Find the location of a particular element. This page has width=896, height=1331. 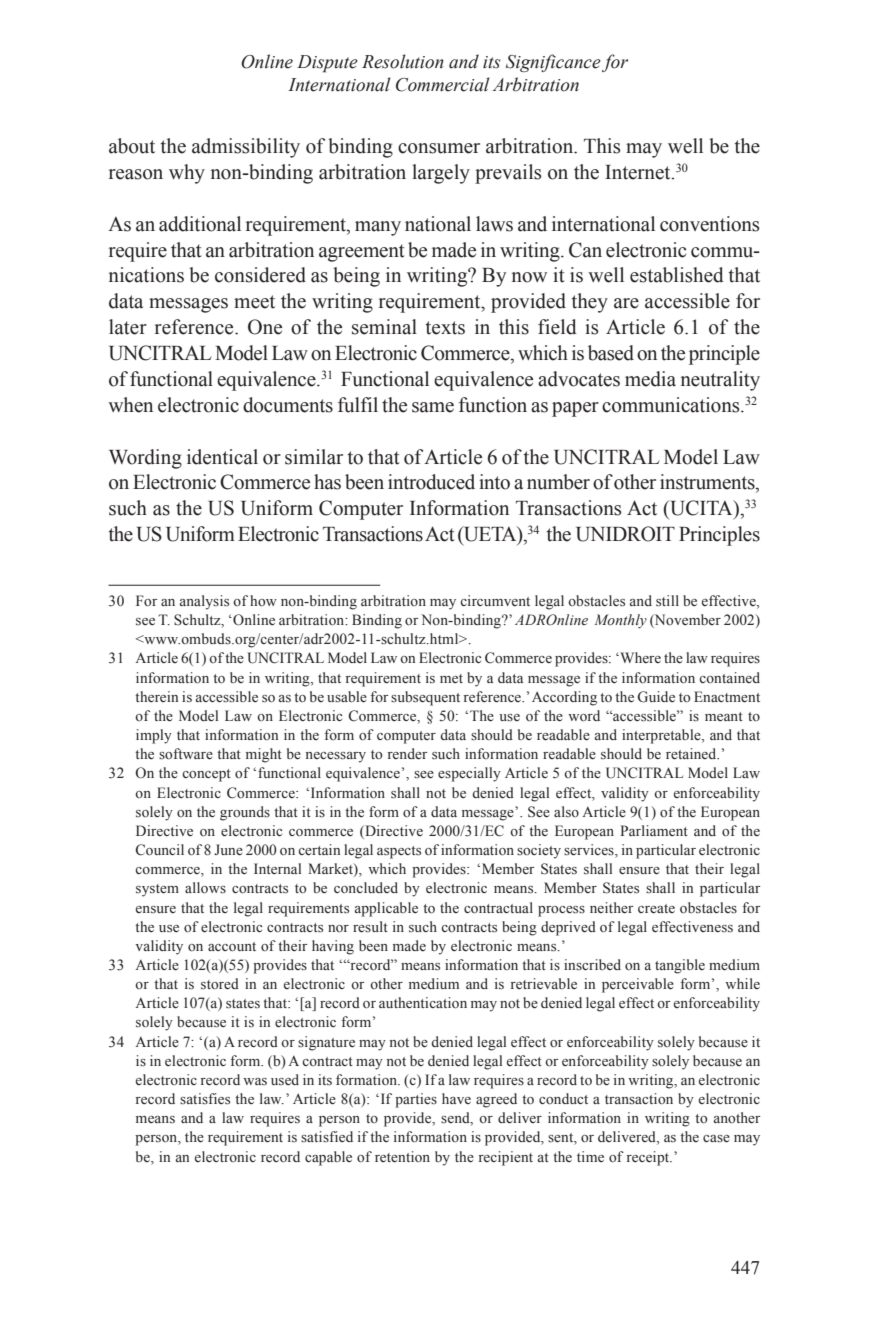

Significance is located at coordinates (553, 63).
